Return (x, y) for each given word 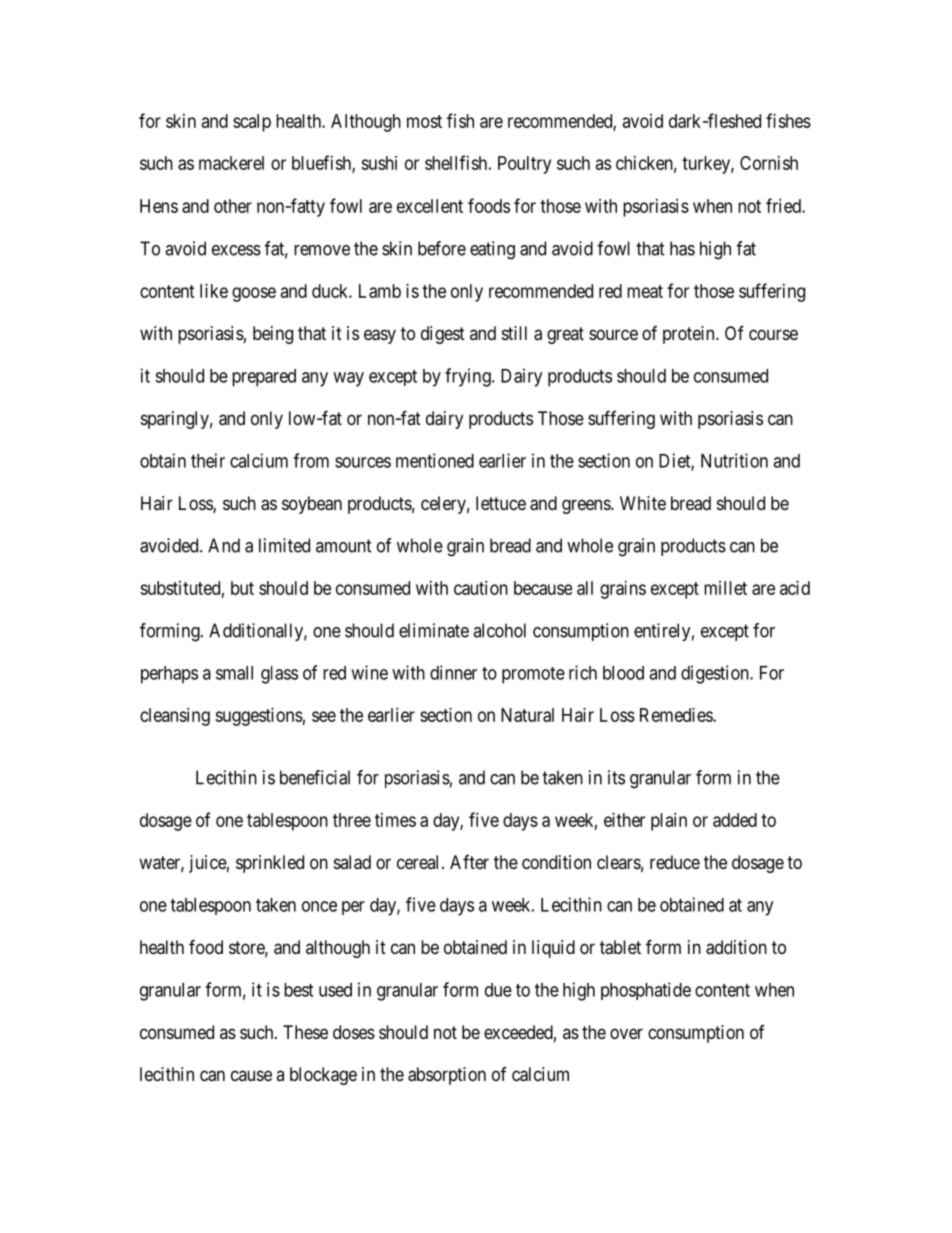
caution (481, 588)
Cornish (769, 163)
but (242, 588)
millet (725, 588)
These (305, 1032)
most (424, 121)
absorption (447, 1076)
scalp (252, 123)
